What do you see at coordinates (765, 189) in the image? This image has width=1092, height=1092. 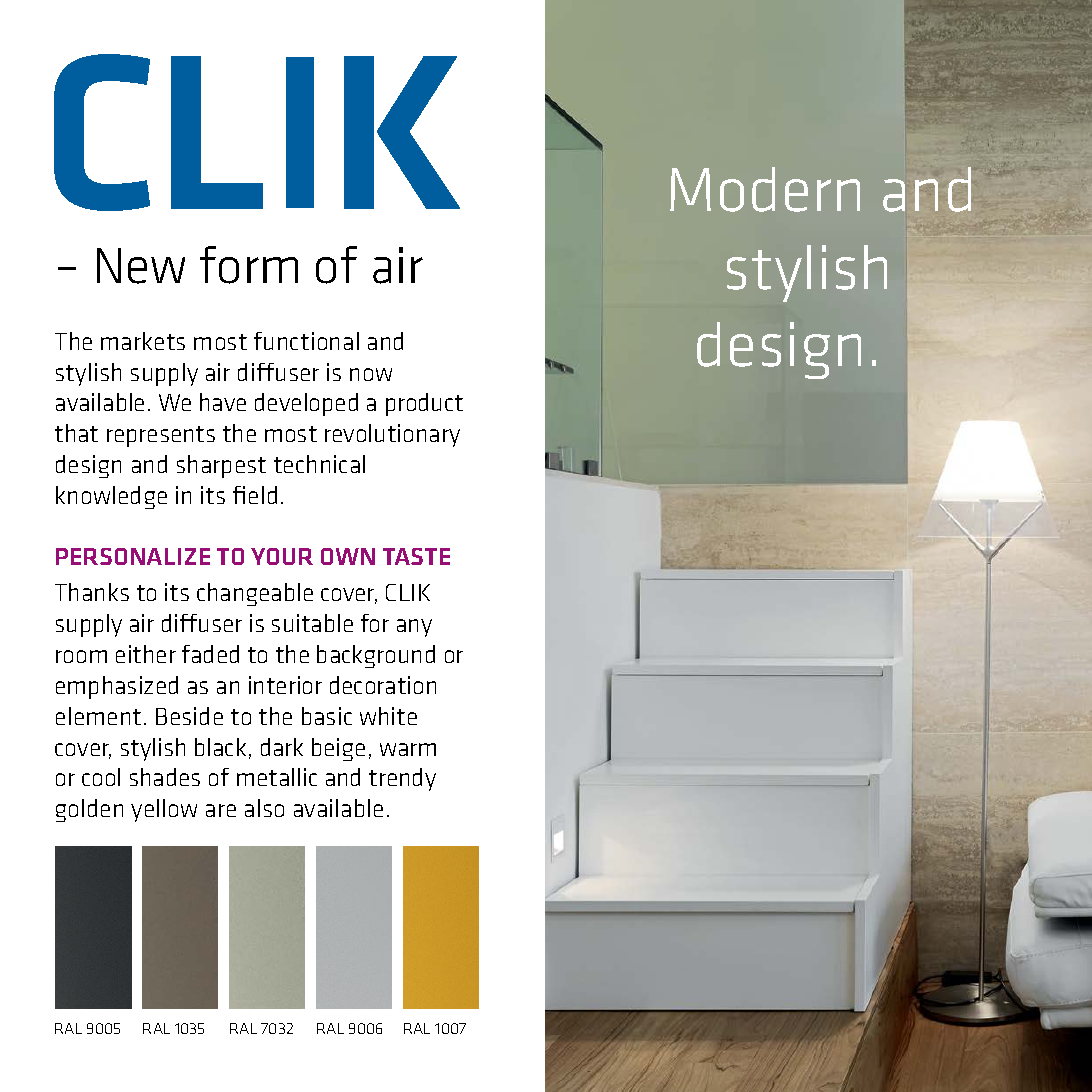 I see `Modern` at bounding box center [765, 189].
